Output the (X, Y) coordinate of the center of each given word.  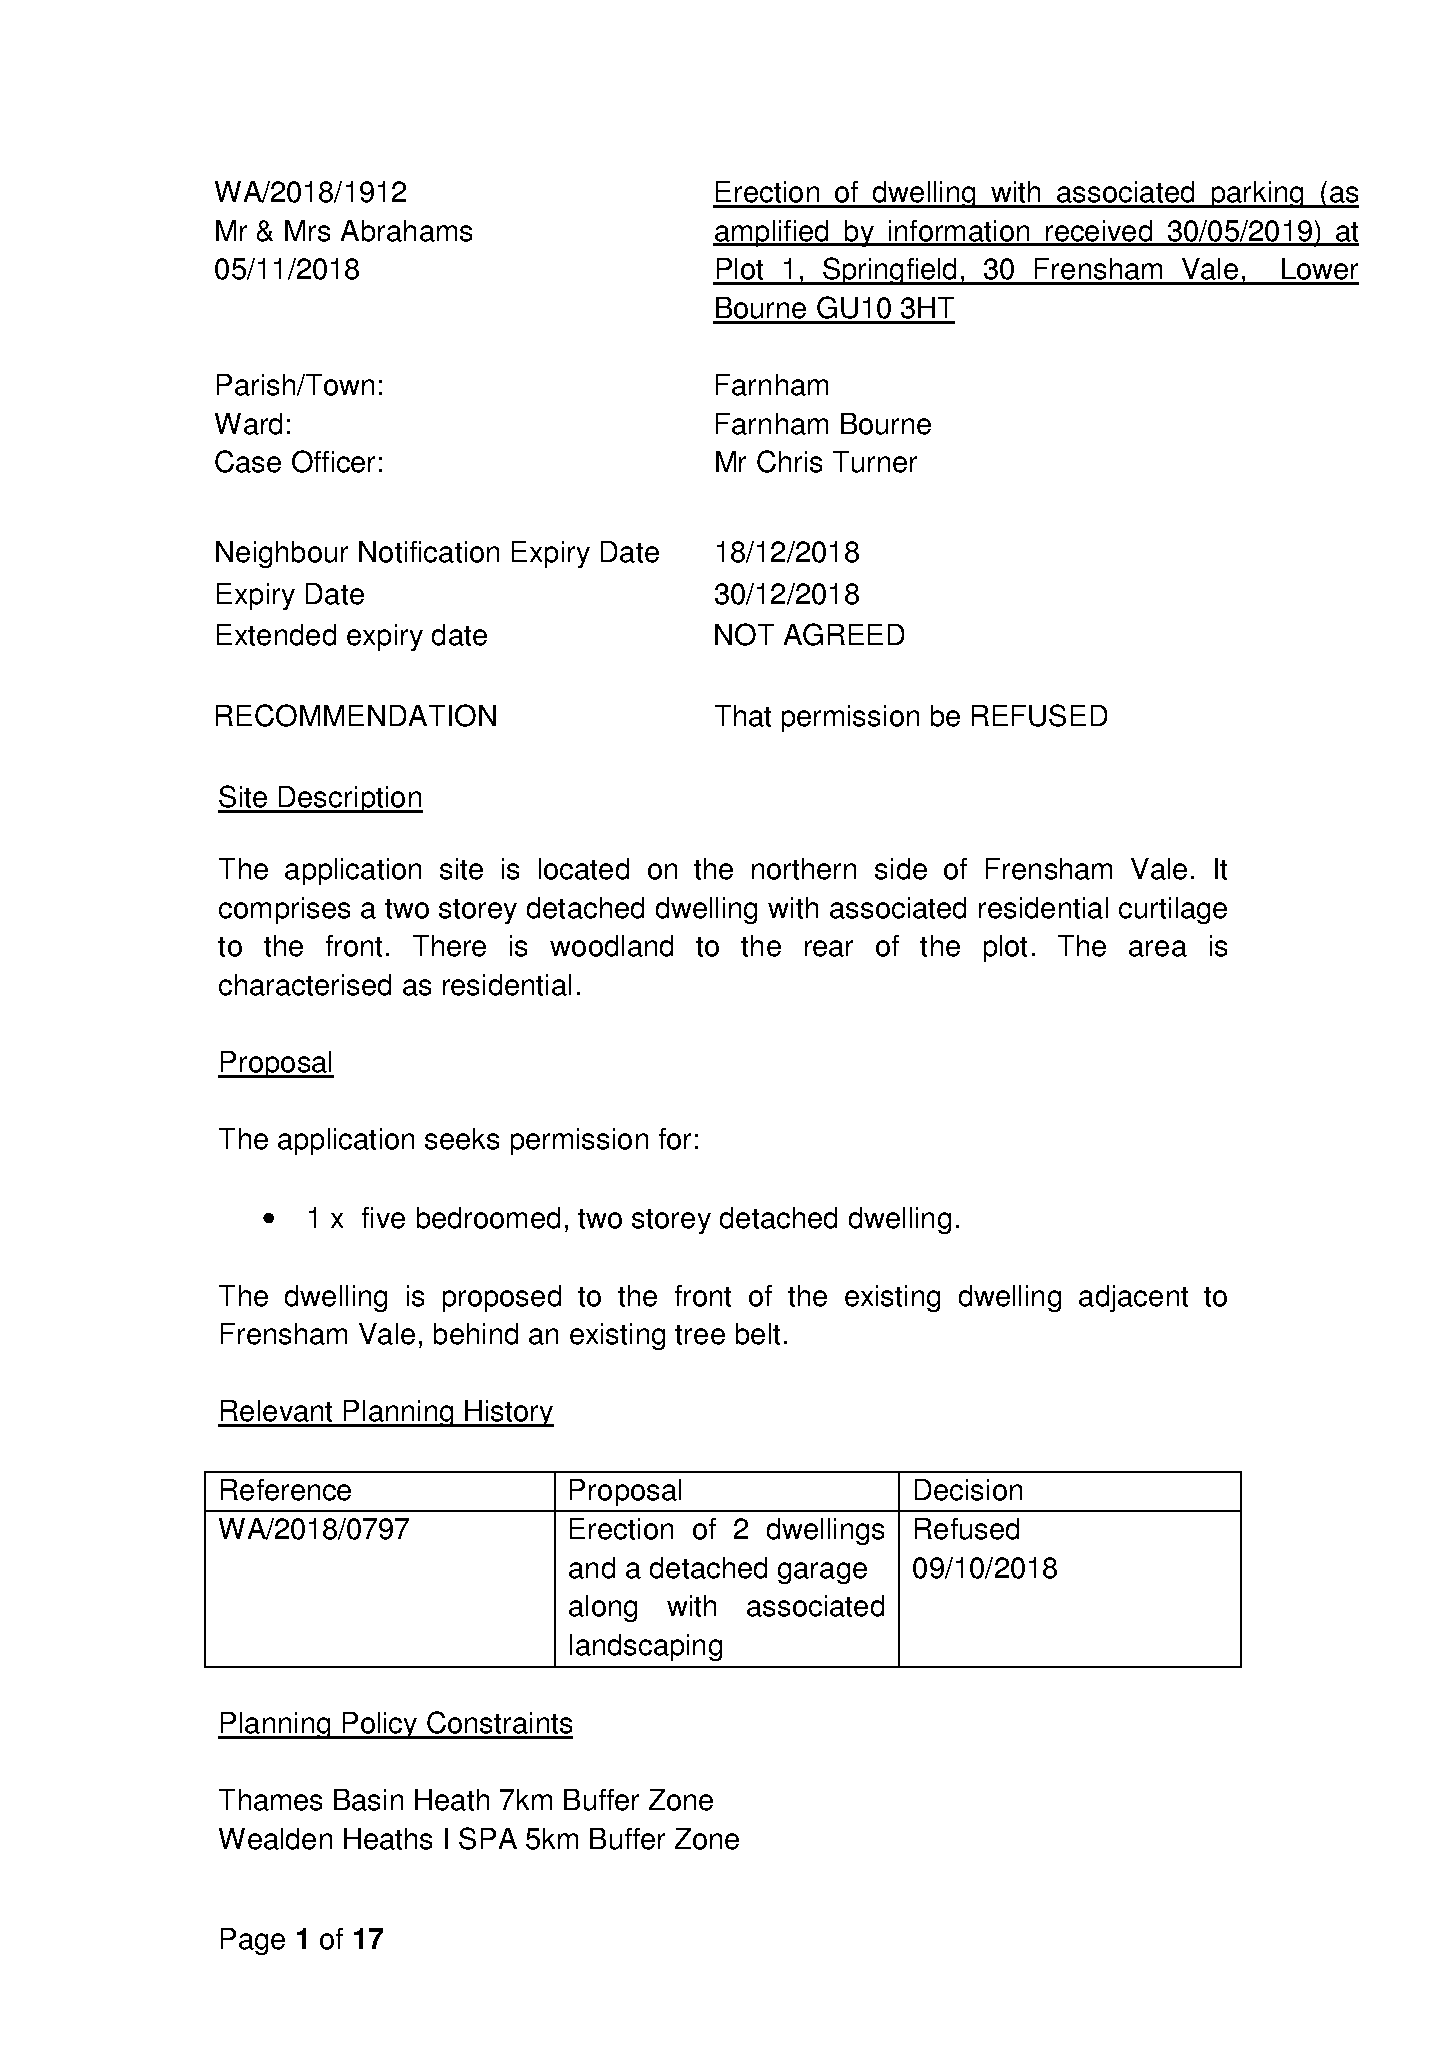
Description (350, 799)
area (1158, 948)
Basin (368, 1800)
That (743, 716)
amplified (772, 233)
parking (1257, 194)
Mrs (307, 231)
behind (476, 1334)
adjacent (1133, 1298)
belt (758, 1334)
